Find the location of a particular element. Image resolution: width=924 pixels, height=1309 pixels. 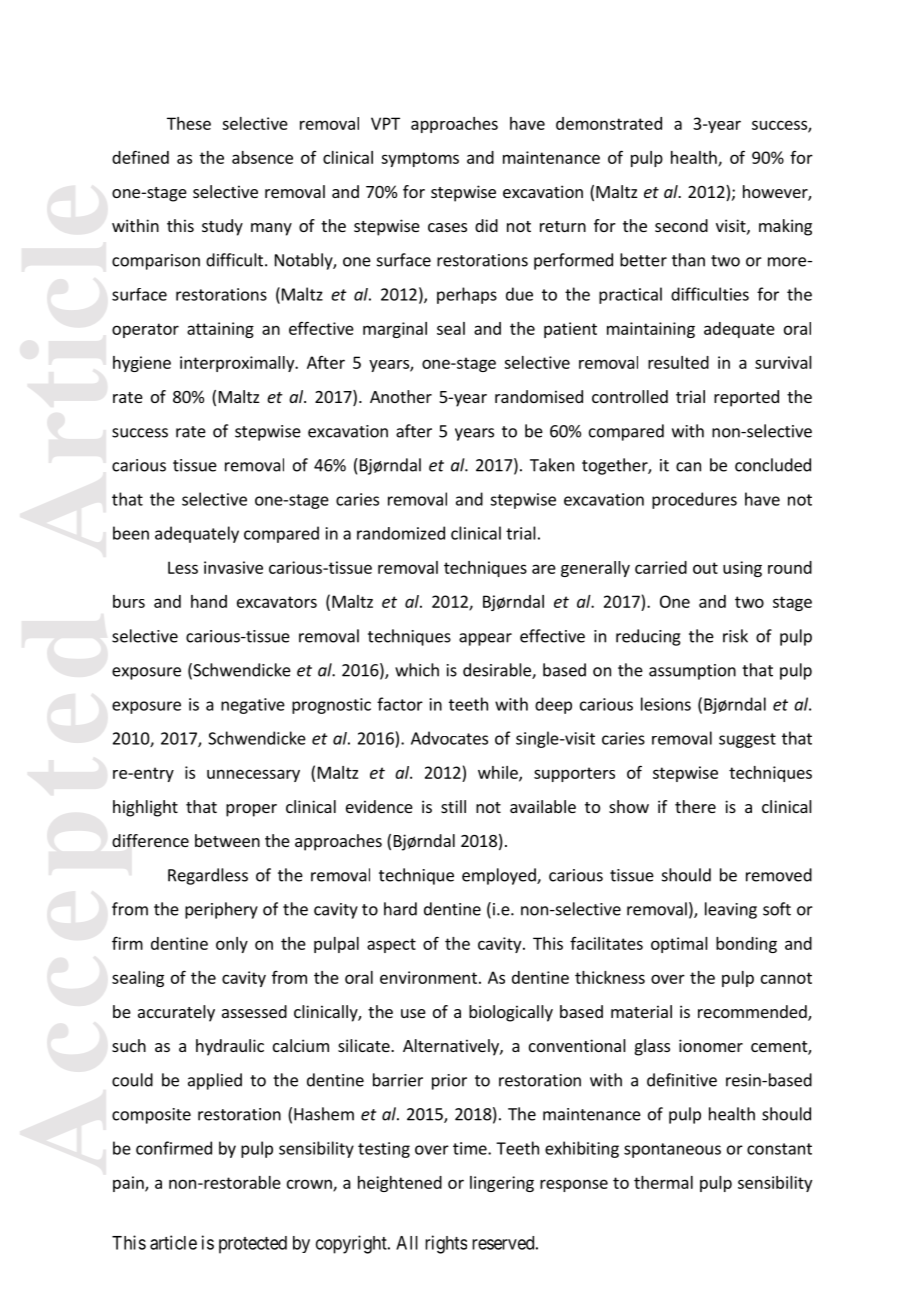

These is located at coordinates (189, 123).
